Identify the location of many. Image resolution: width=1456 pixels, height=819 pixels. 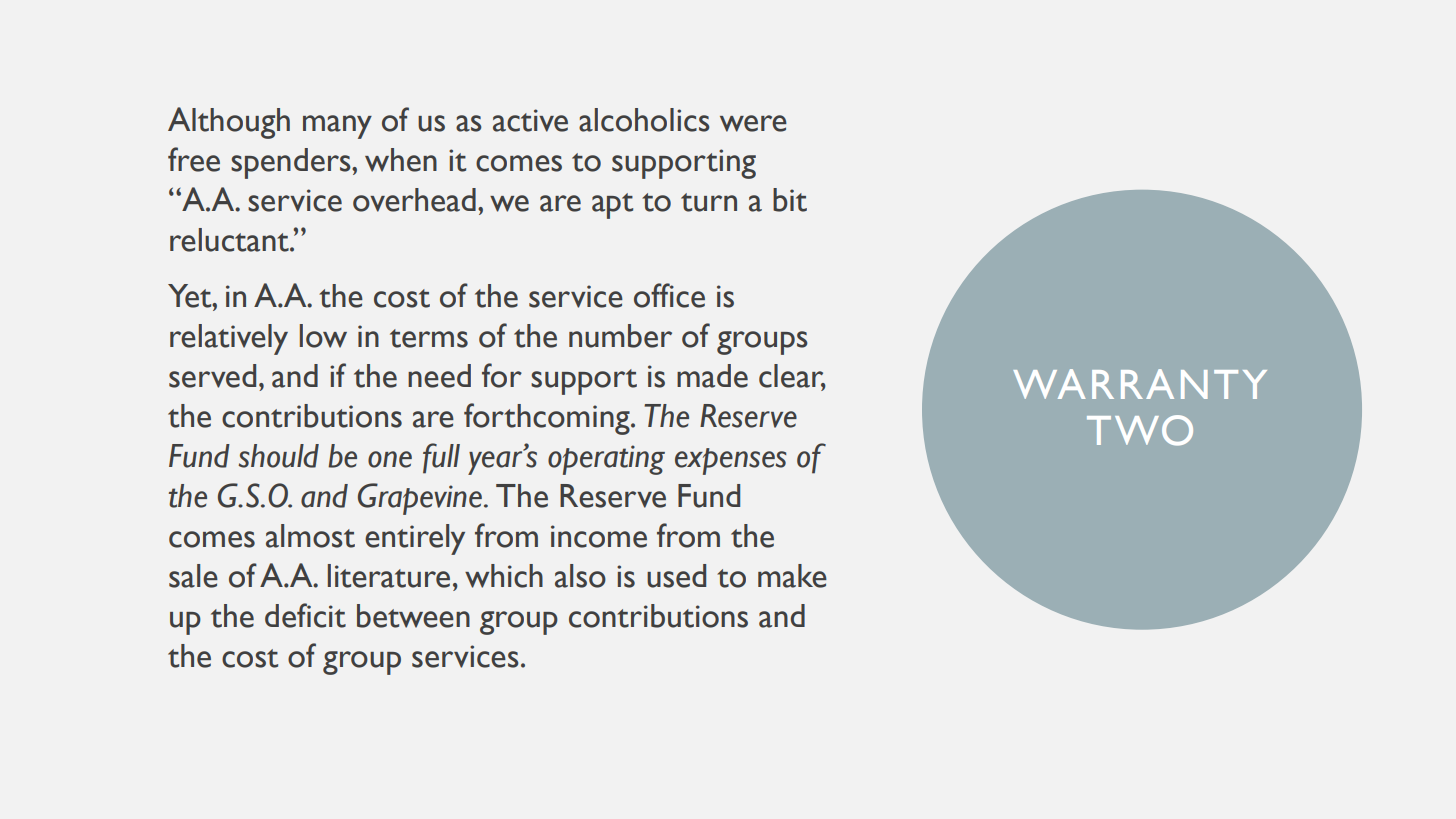
(337, 127).
